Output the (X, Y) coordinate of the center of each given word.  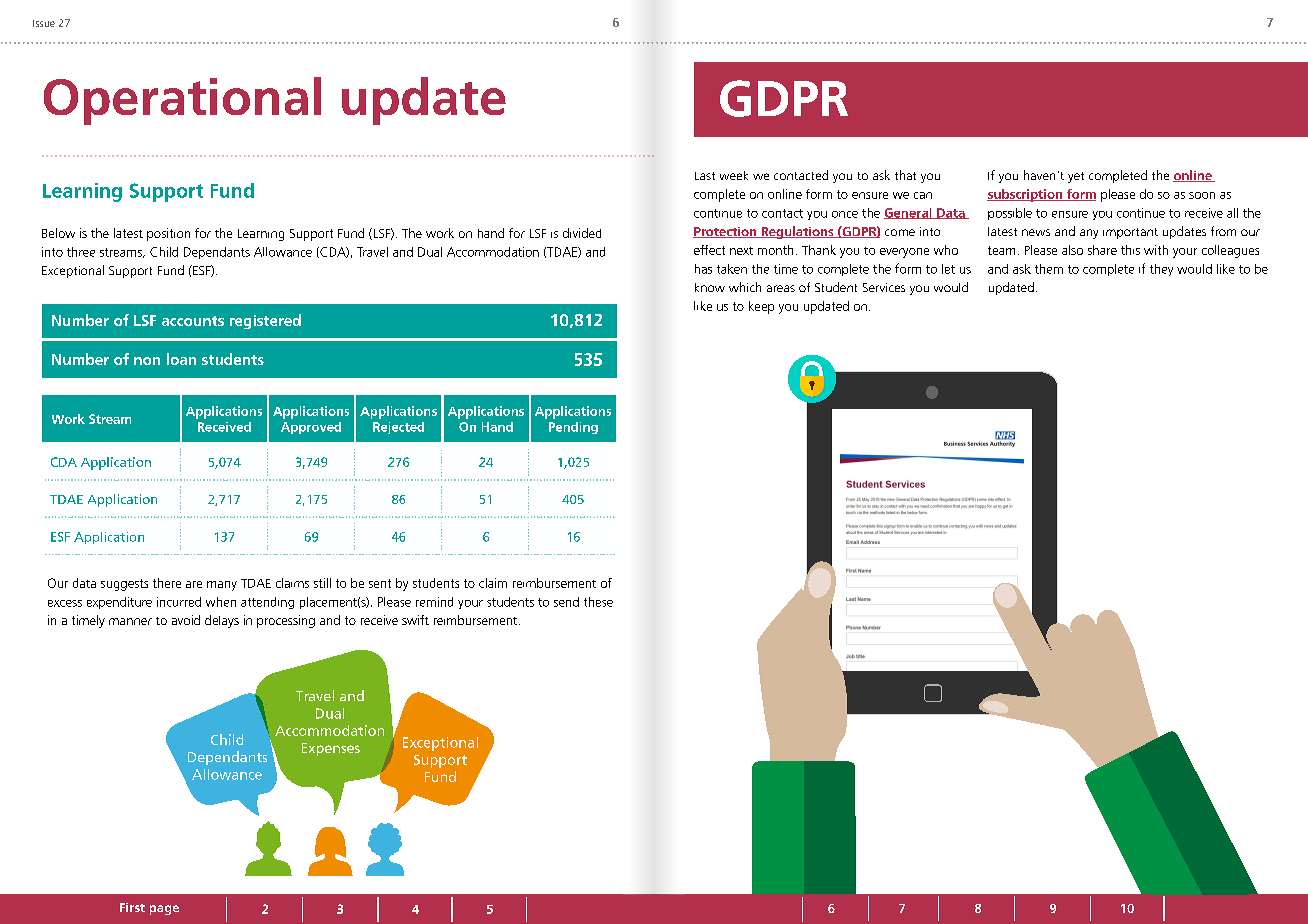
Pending (573, 428)
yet (1076, 177)
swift (415, 620)
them (1049, 269)
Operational (182, 101)
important (1130, 233)
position (168, 234)
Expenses (331, 749)
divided (582, 233)
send (566, 602)
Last (705, 176)
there (167, 583)
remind (434, 602)
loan (181, 359)
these (598, 602)
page (164, 910)
